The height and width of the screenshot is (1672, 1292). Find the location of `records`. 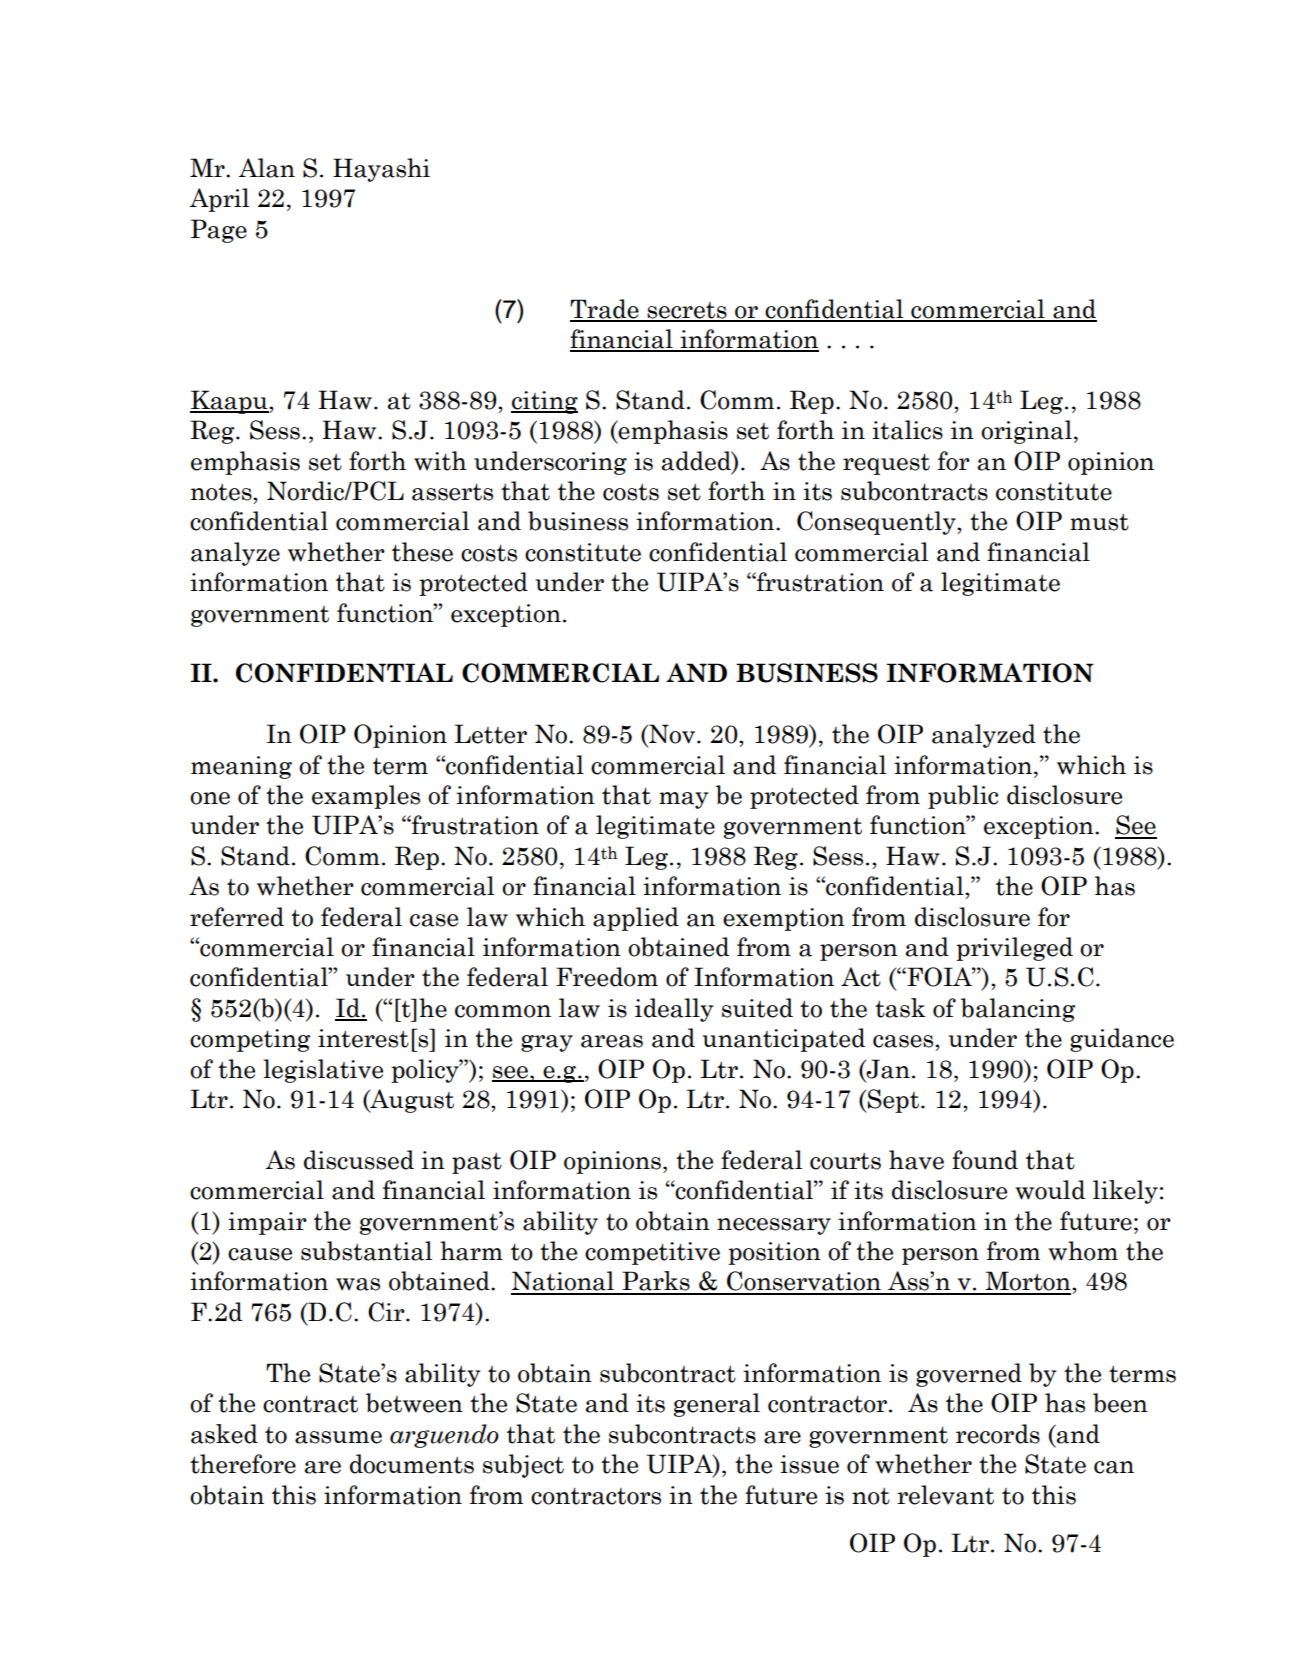

records is located at coordinates (998, 1434).
